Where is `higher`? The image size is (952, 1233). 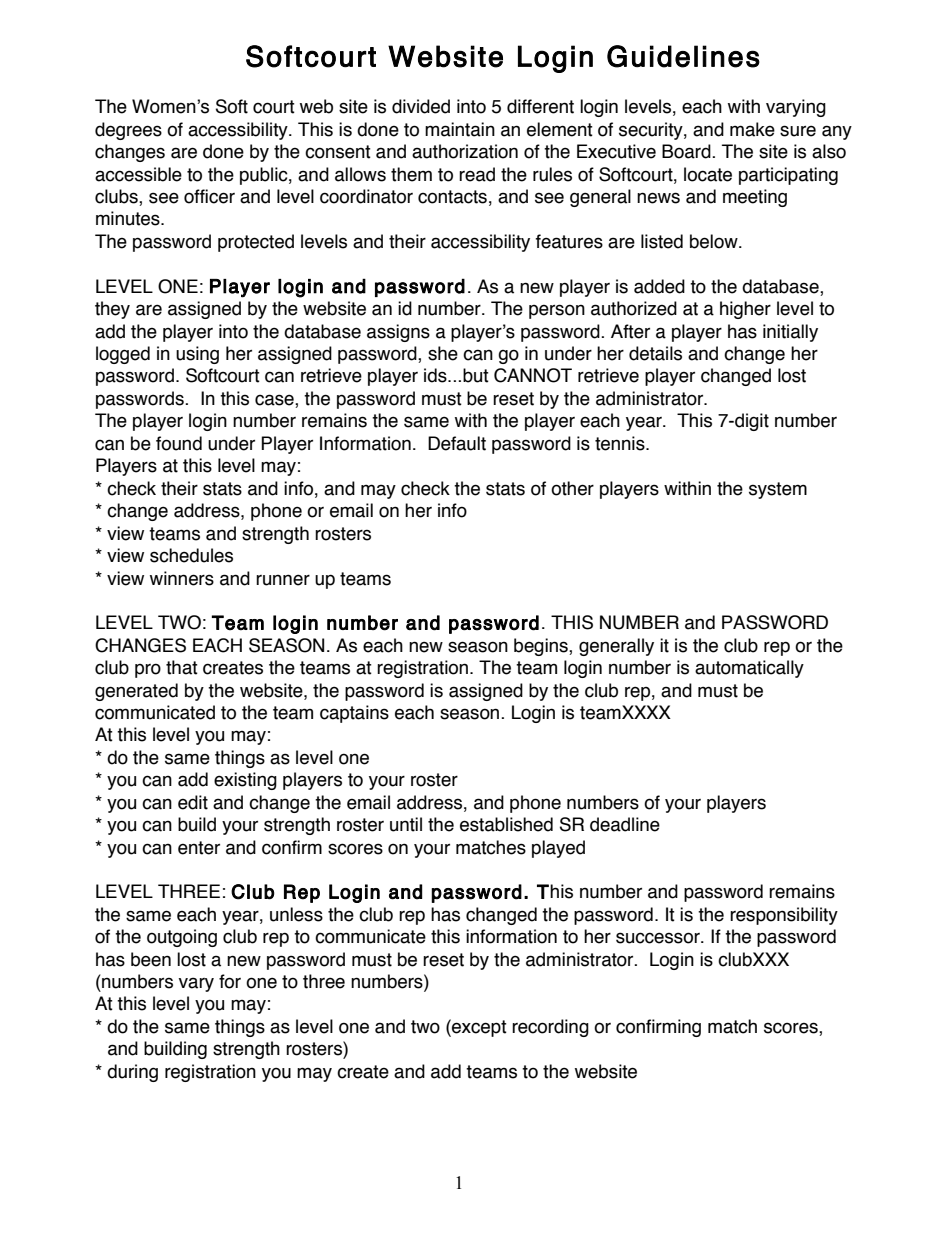
higher is located at coordinates (745, 310).
